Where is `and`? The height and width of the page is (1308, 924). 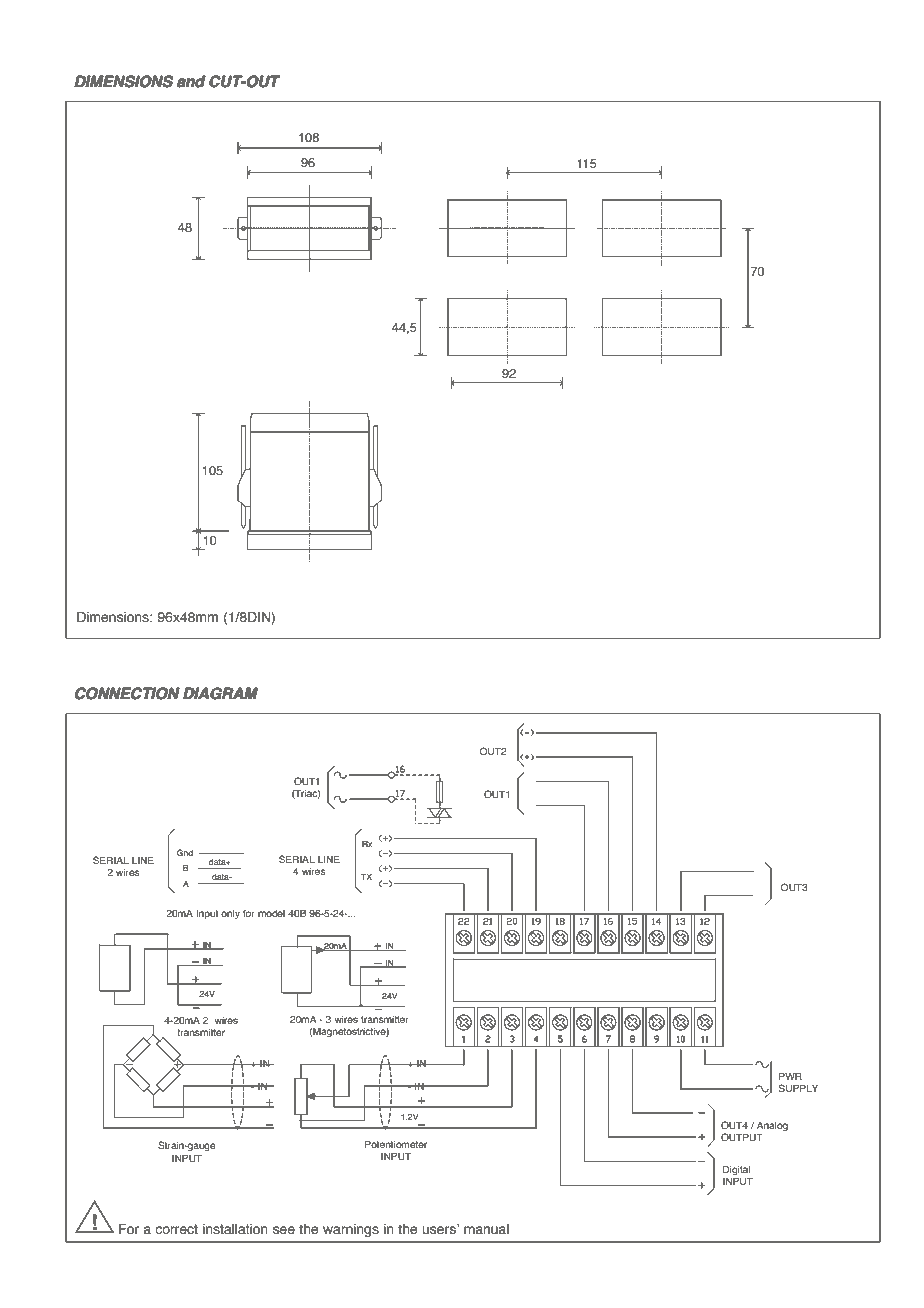
and is located at coordinates (191, 81).
